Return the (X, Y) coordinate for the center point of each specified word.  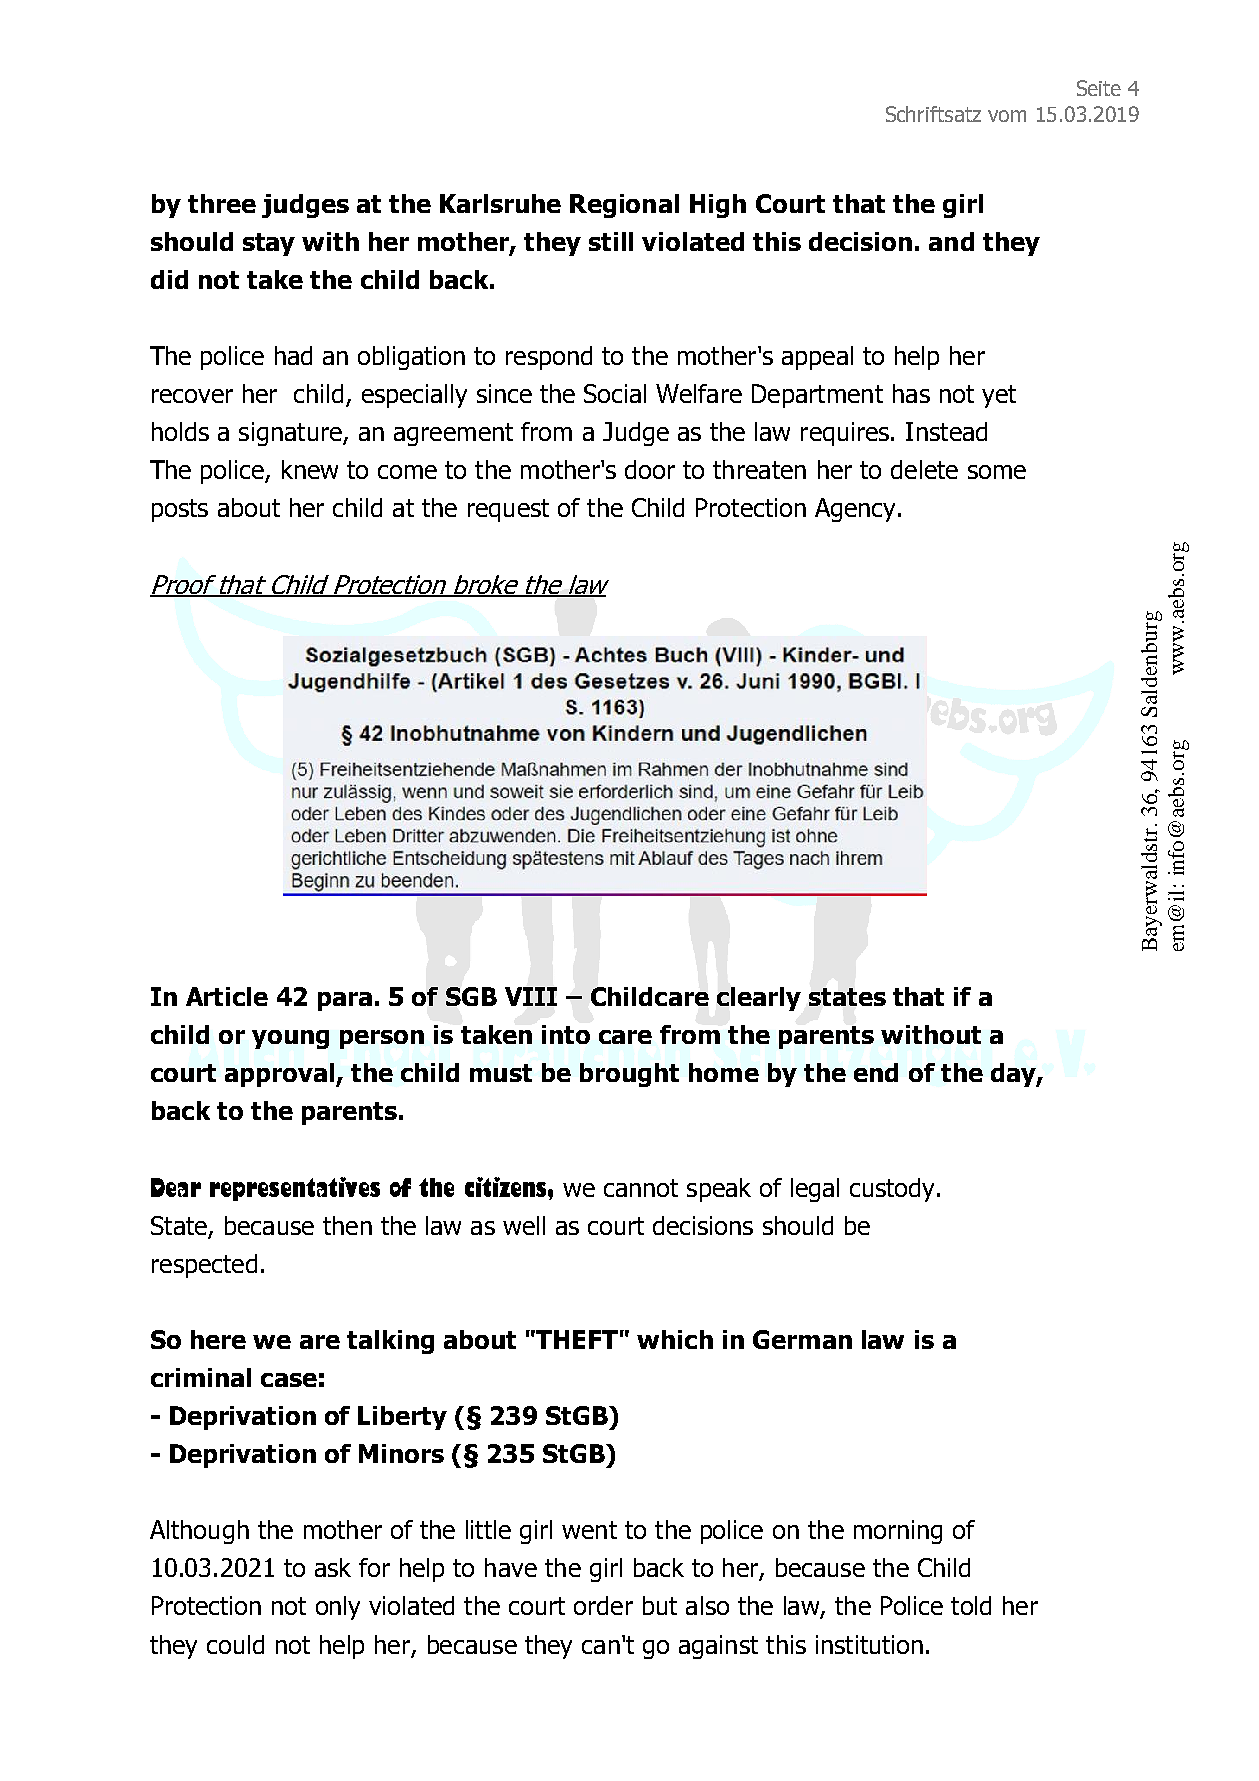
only (338, 1608)
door (650, 469)
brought (629, 1075)
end (876, 1072)
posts (180, 510)
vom (1007, 116)
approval (279, 1075)
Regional (624, 206)
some (997, 472)
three (222, 203)
